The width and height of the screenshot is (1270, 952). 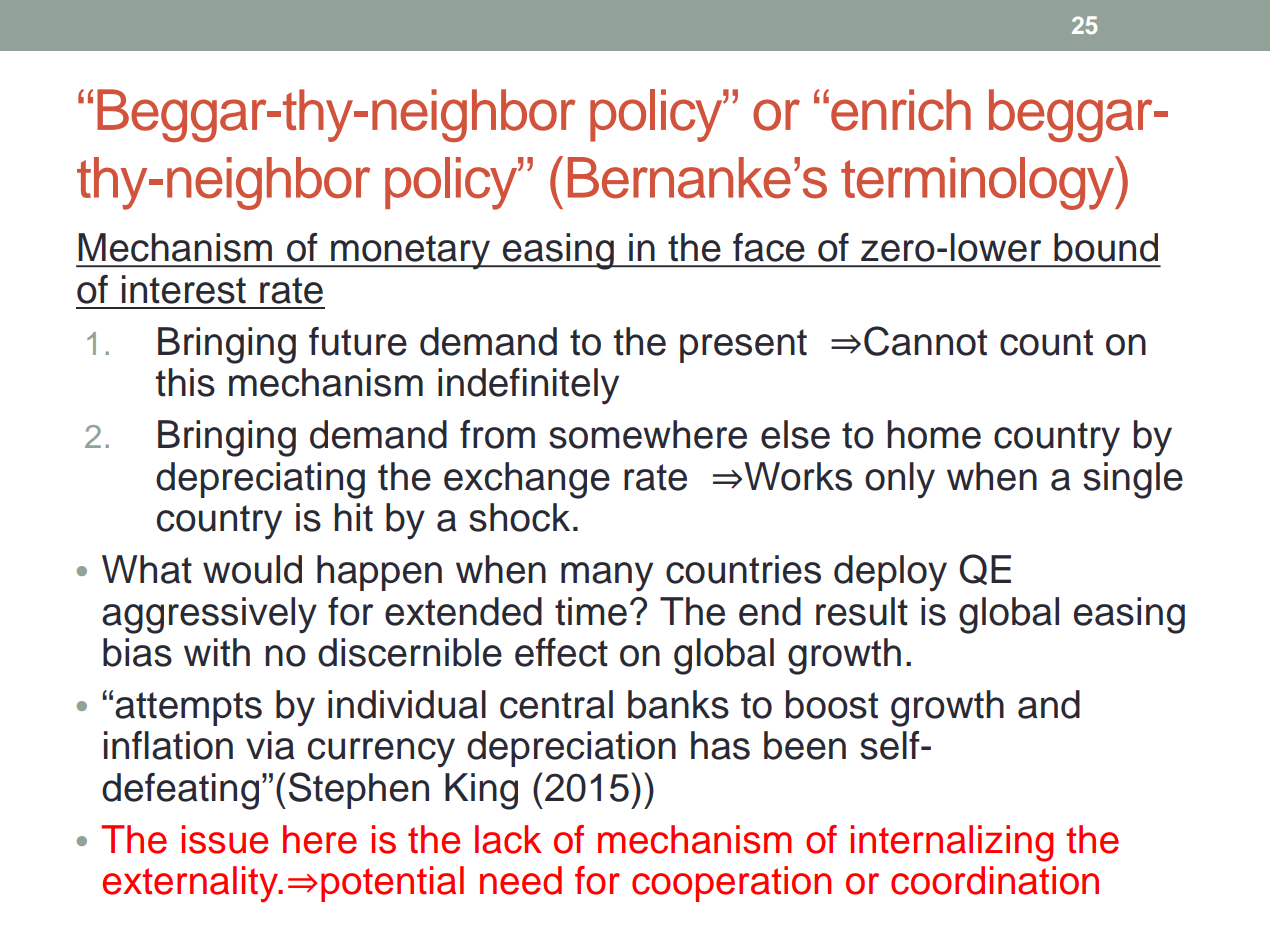 What do you see at coordinates (185, 382) in the screenshot?
I see `this` at bounding box center [185, 382].
